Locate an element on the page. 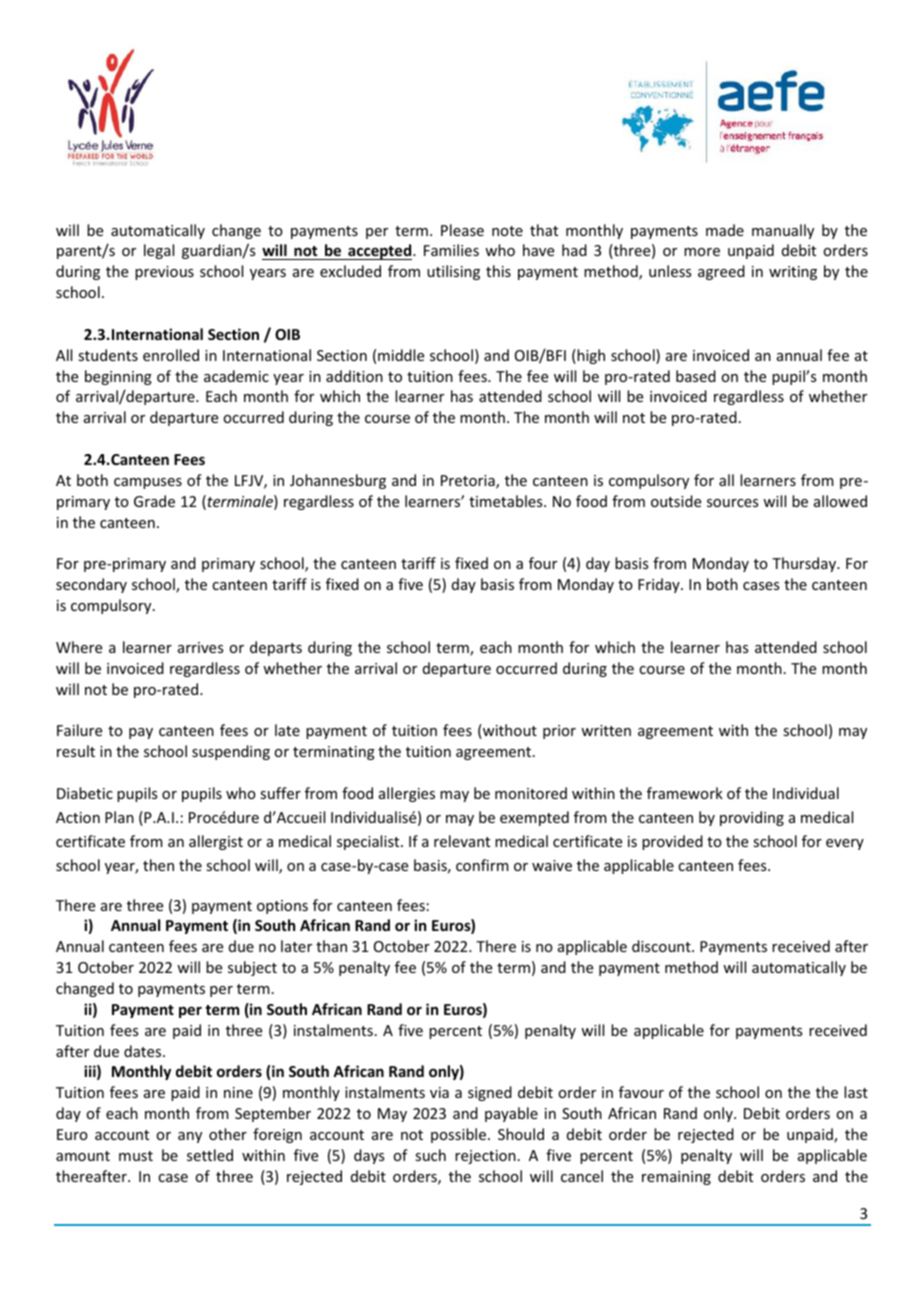 The width and height of the page is (924, 1308). written is located at coordinates (606, 730).
